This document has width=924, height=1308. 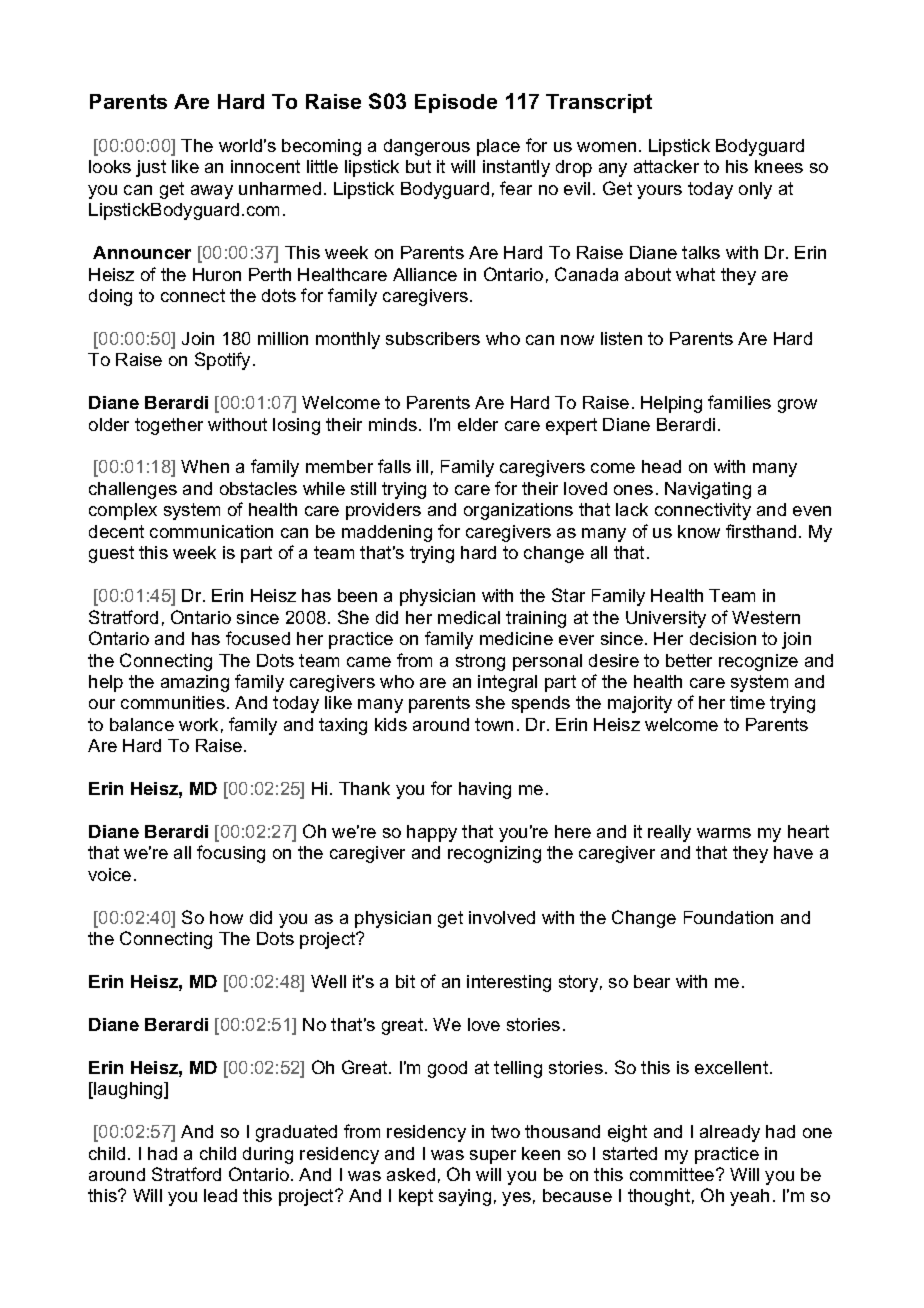 I want to click on involved, so click(x=502, y=917).
